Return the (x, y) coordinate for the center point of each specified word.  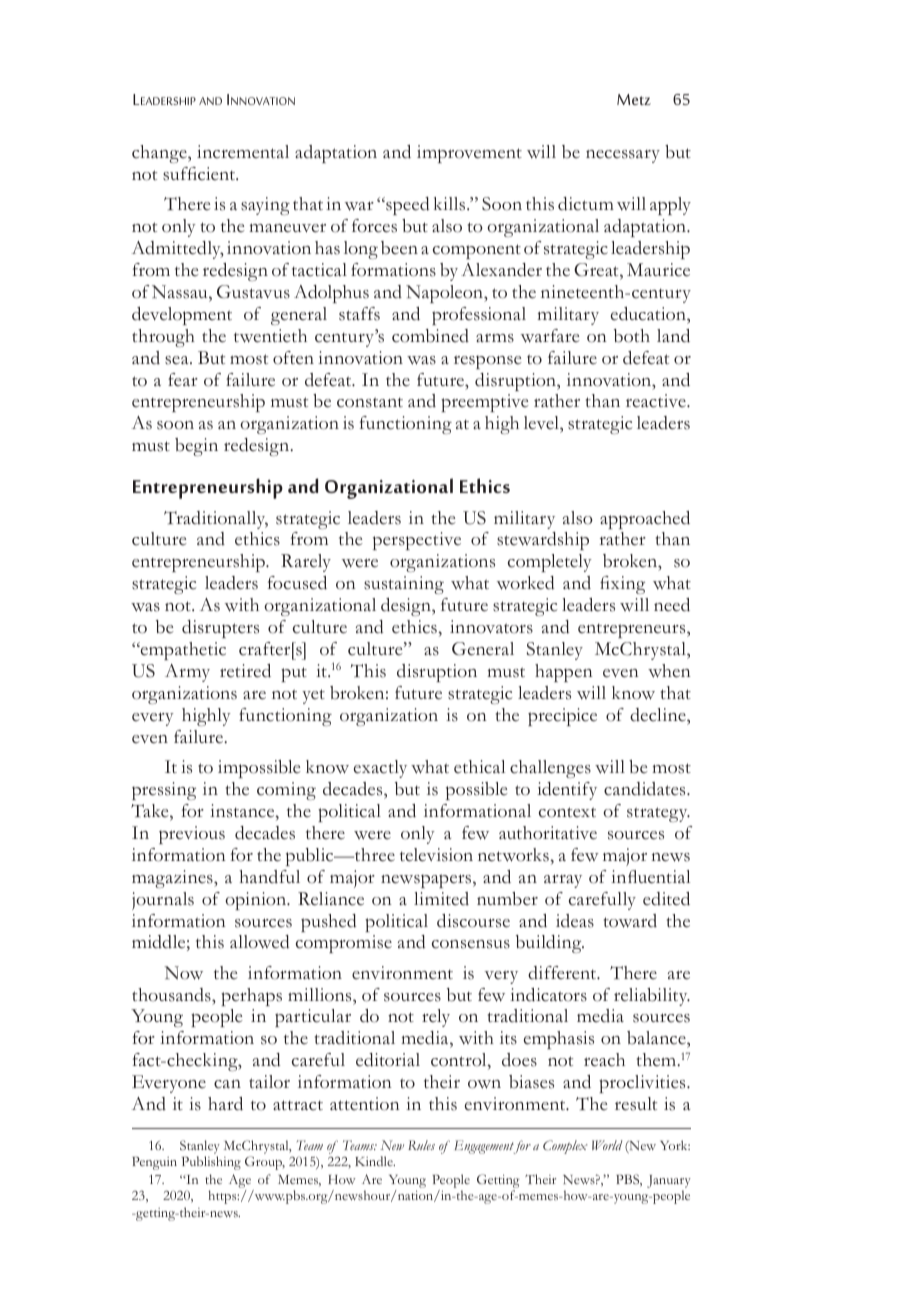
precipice (562, 717)
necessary (623, 156)
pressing (164, 791)
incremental (243, 152)
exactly (380, 769)
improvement (469, 154)
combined (430, 336)
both (632, 336)
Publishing (211, 1163)
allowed (259, 942)
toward (630, 921)
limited (441, 899)
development (182, 316)
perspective (417, 541)
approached (645, 520)
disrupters (220, 629)
